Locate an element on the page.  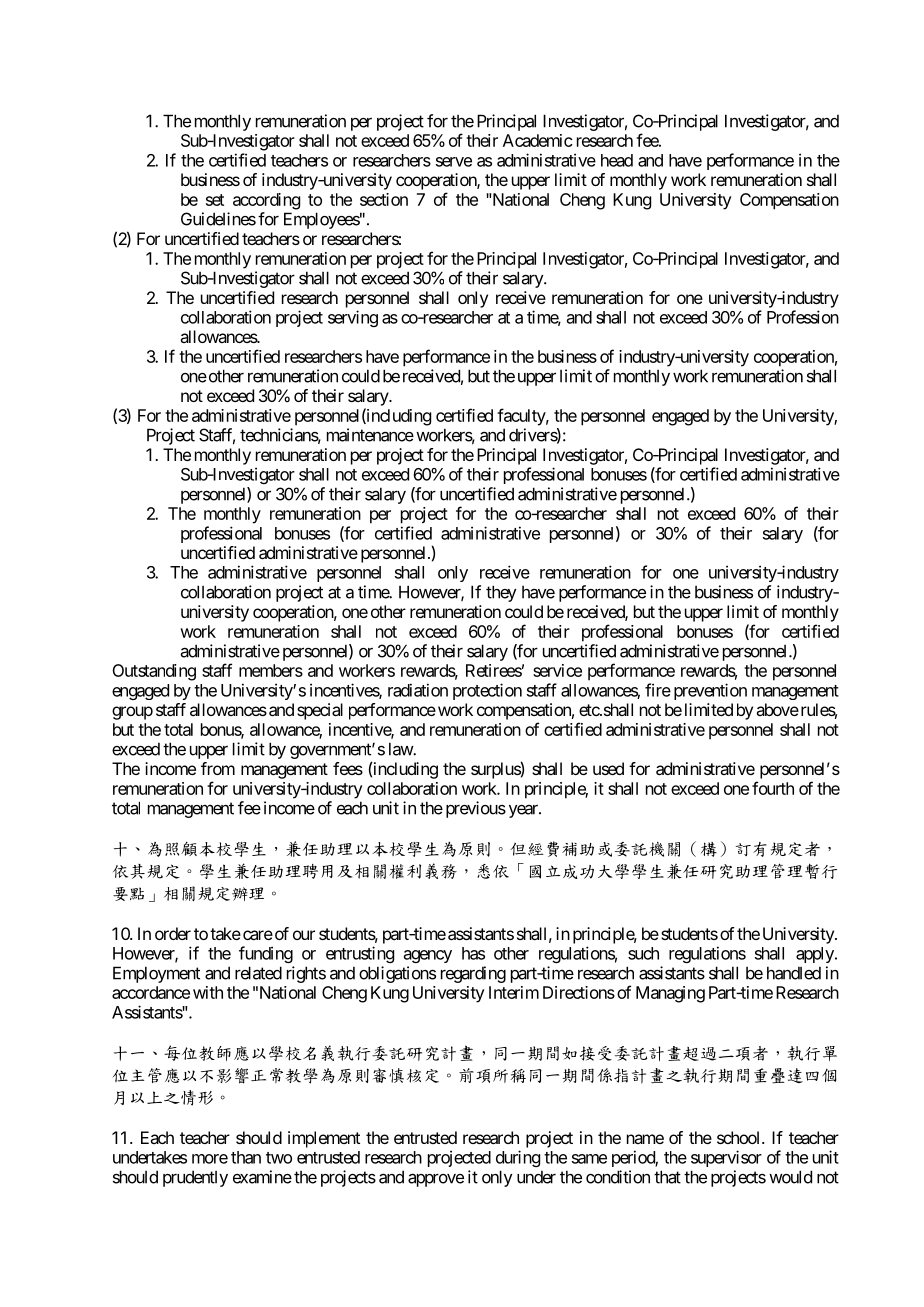
than is located at coordinates (246, 1157).
